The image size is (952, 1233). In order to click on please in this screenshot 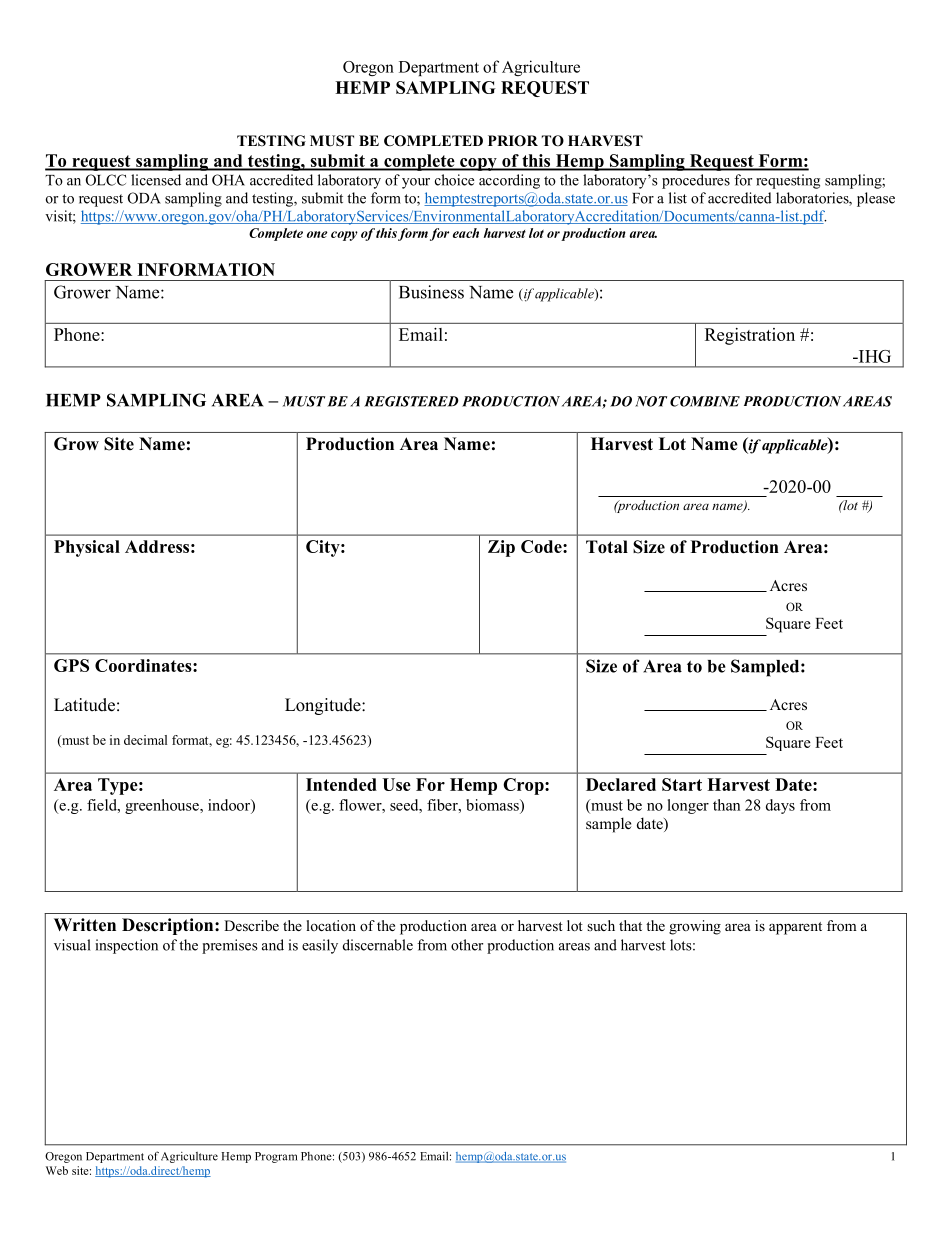, I will do `click(876, 199)`.
